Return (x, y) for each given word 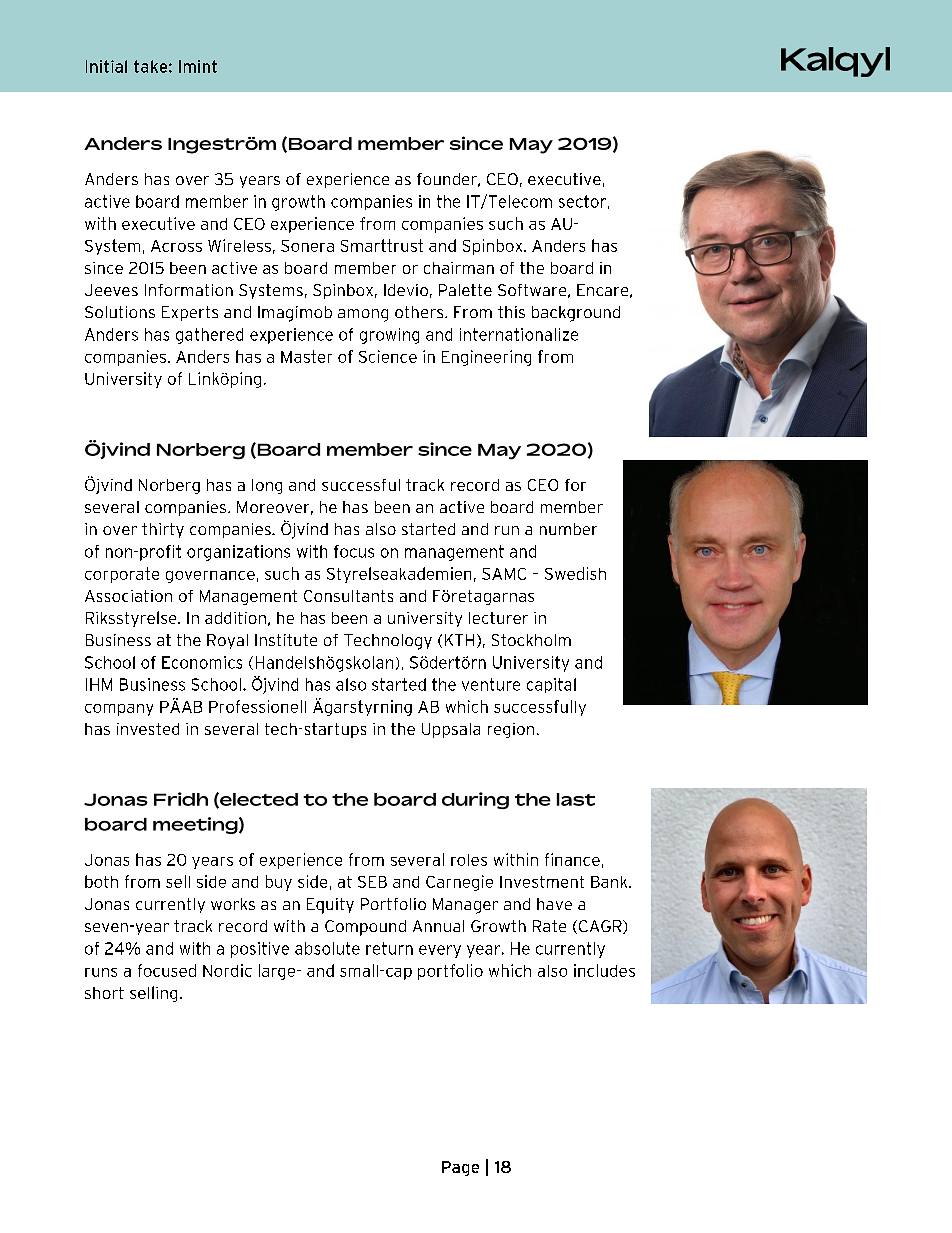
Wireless (239, 245)
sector (582, 201)
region (511, 730)
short (104, 993)
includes (604, 970)
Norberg (169, 486)
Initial (106, 66)
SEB (372, 882)
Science (388, 356)
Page (460, 1168)
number (568, 529)
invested (148, 729)
